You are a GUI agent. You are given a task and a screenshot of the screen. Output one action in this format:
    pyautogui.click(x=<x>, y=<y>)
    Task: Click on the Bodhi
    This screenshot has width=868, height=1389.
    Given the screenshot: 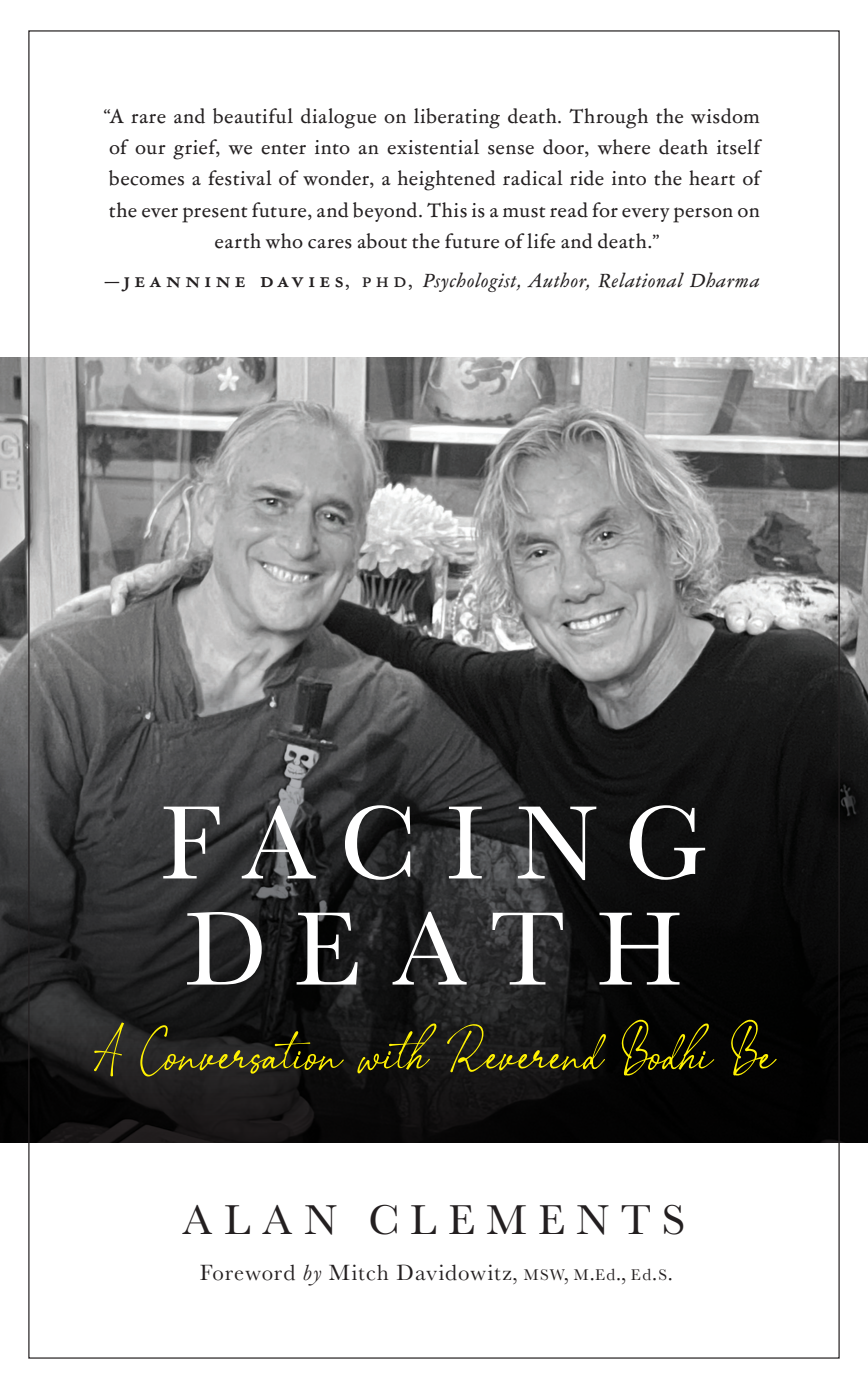 What is the action you would take?
    pyautogui.click(x=668, y=1048)
